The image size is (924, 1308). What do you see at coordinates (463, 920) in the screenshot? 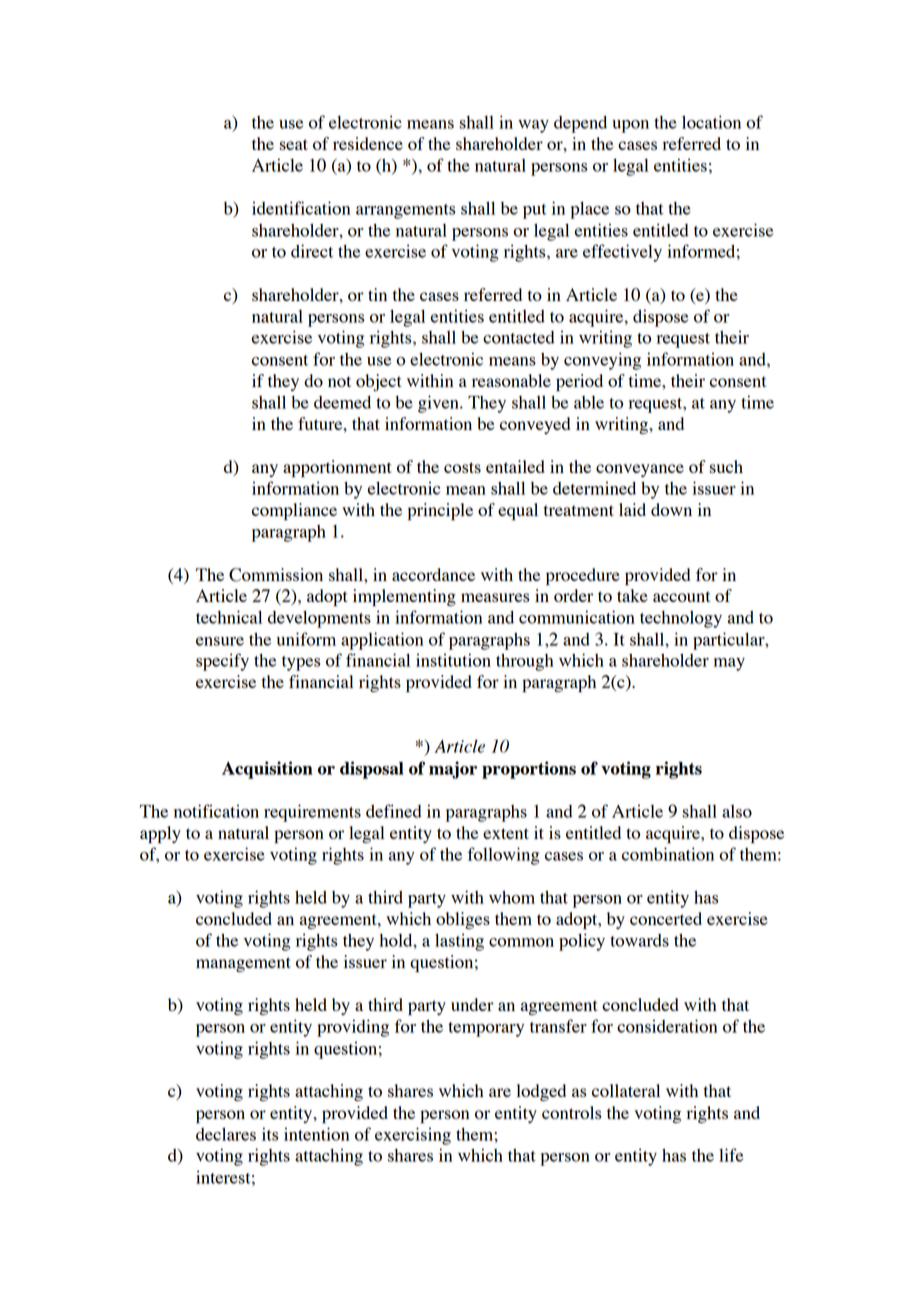
I see `obliges` at bounding box center [463, 920].
